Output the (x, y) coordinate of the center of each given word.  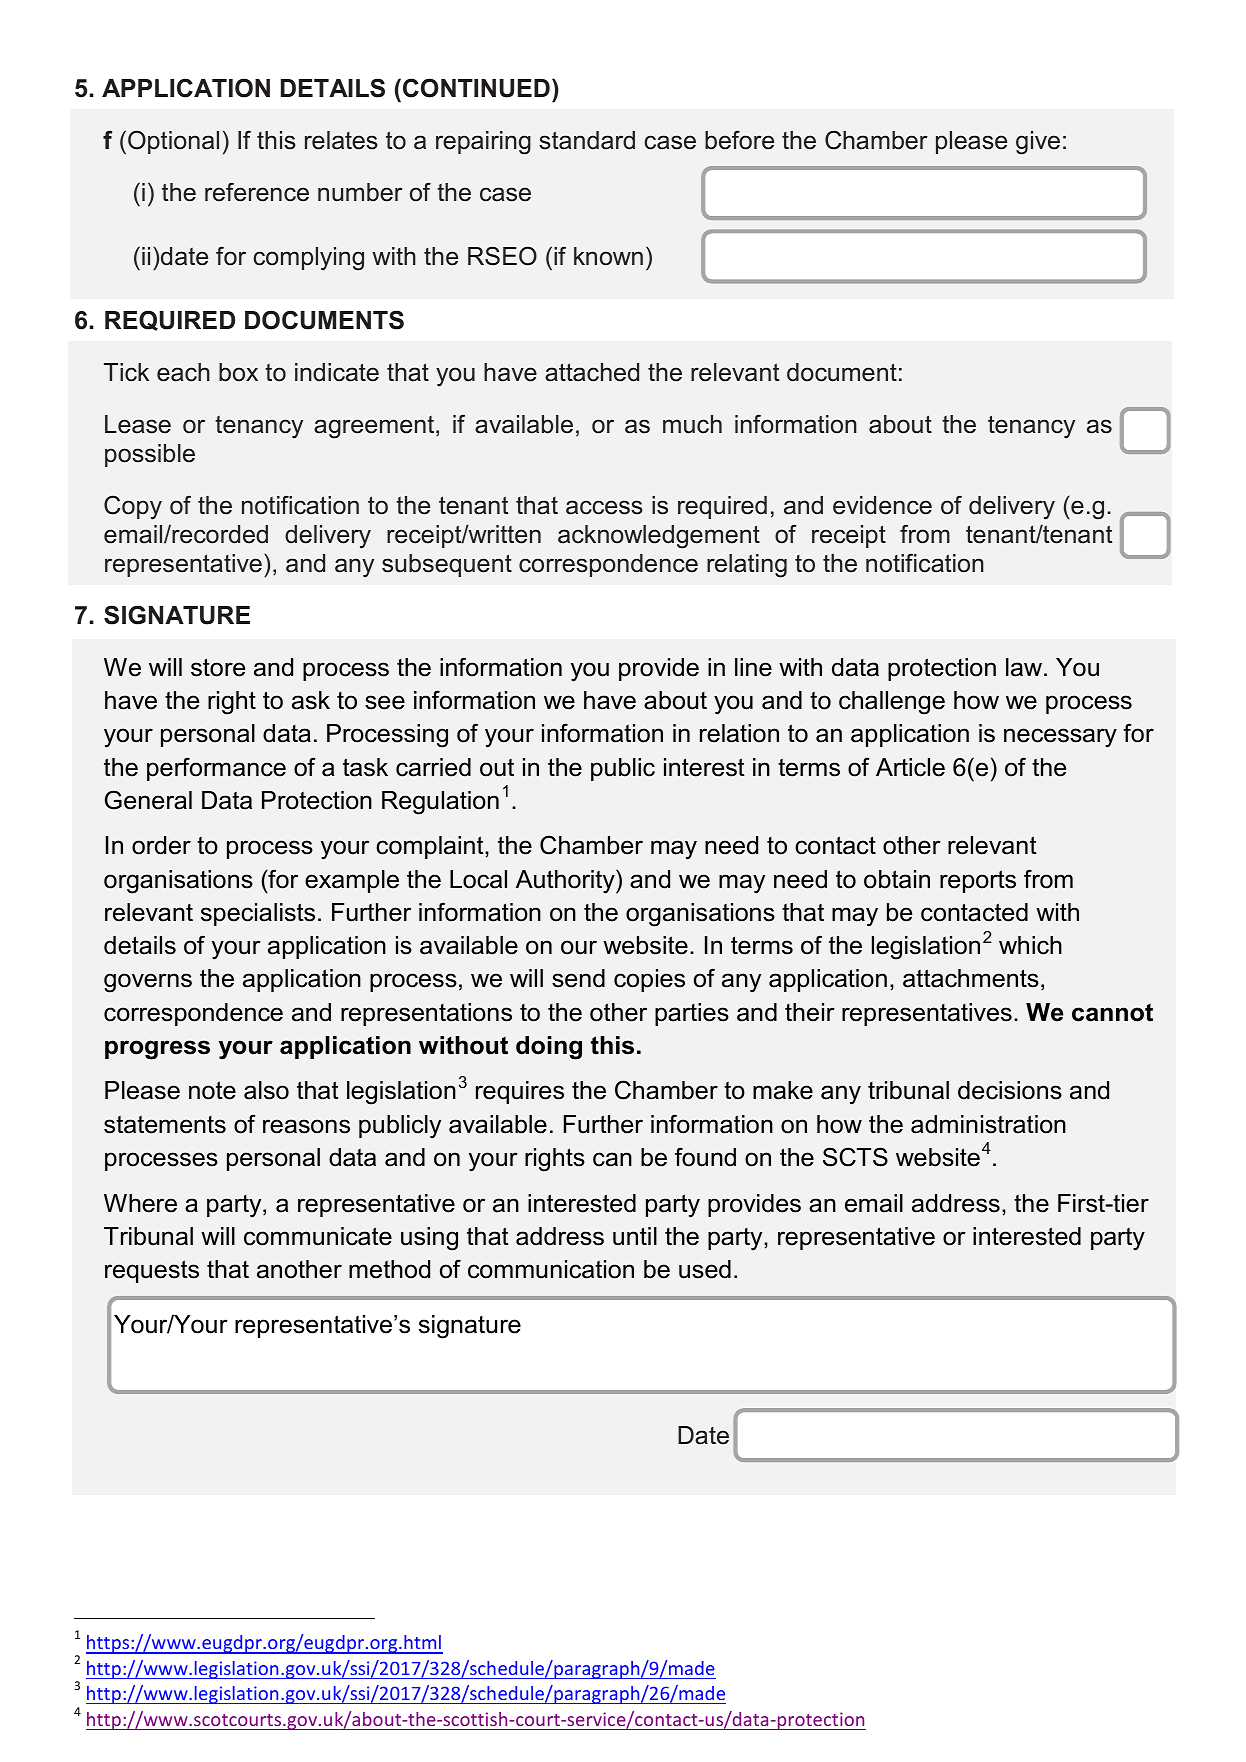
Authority (566, 881)
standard (587, 140)
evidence (882, 505)
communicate (318, 1236)
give (1038, 143)
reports (978, 881)
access (604, 507)
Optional (173, 142)
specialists (258, 914)
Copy (133, 507)
